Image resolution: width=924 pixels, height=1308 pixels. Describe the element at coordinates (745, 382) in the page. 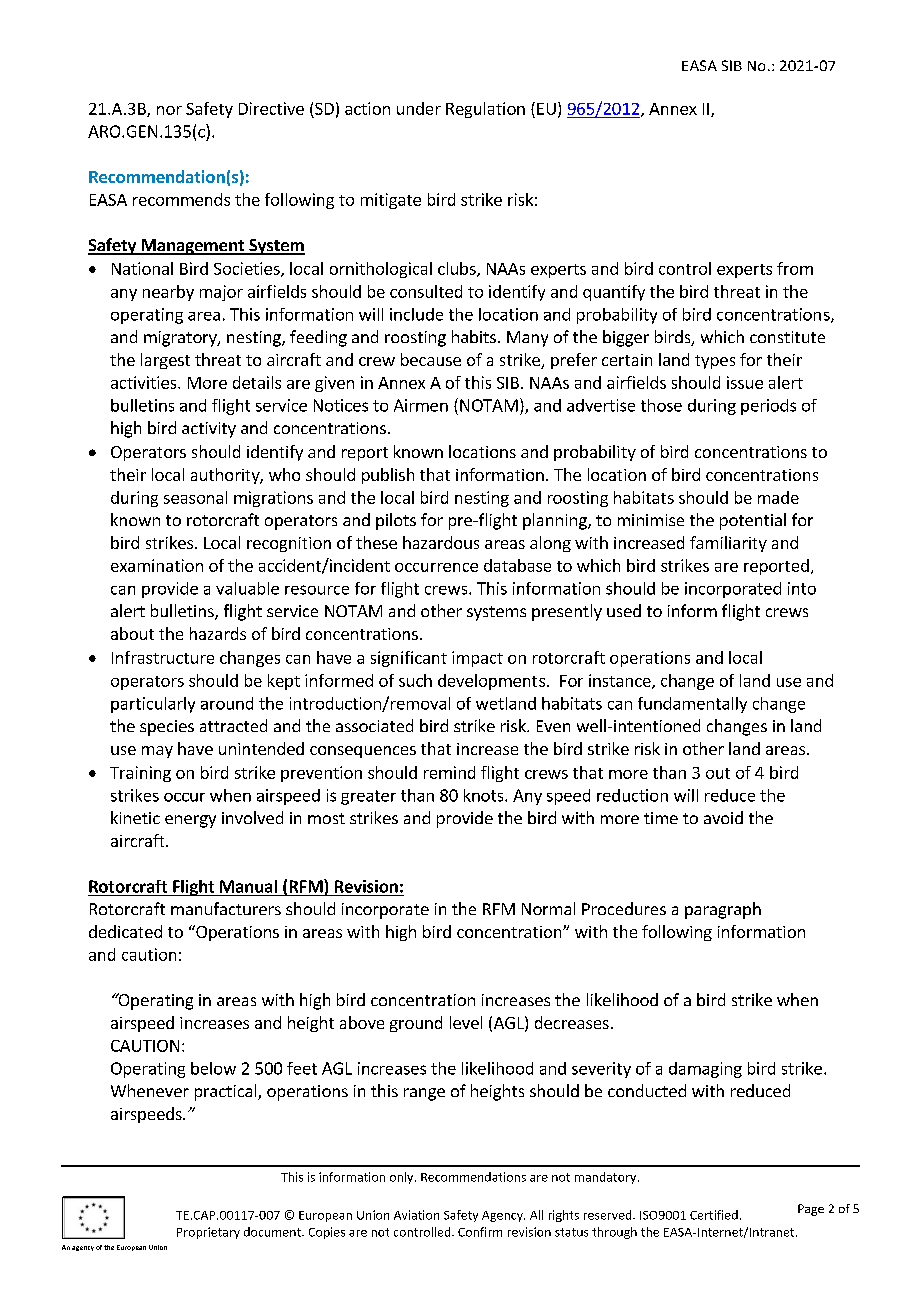

I see `issue` at that location.
